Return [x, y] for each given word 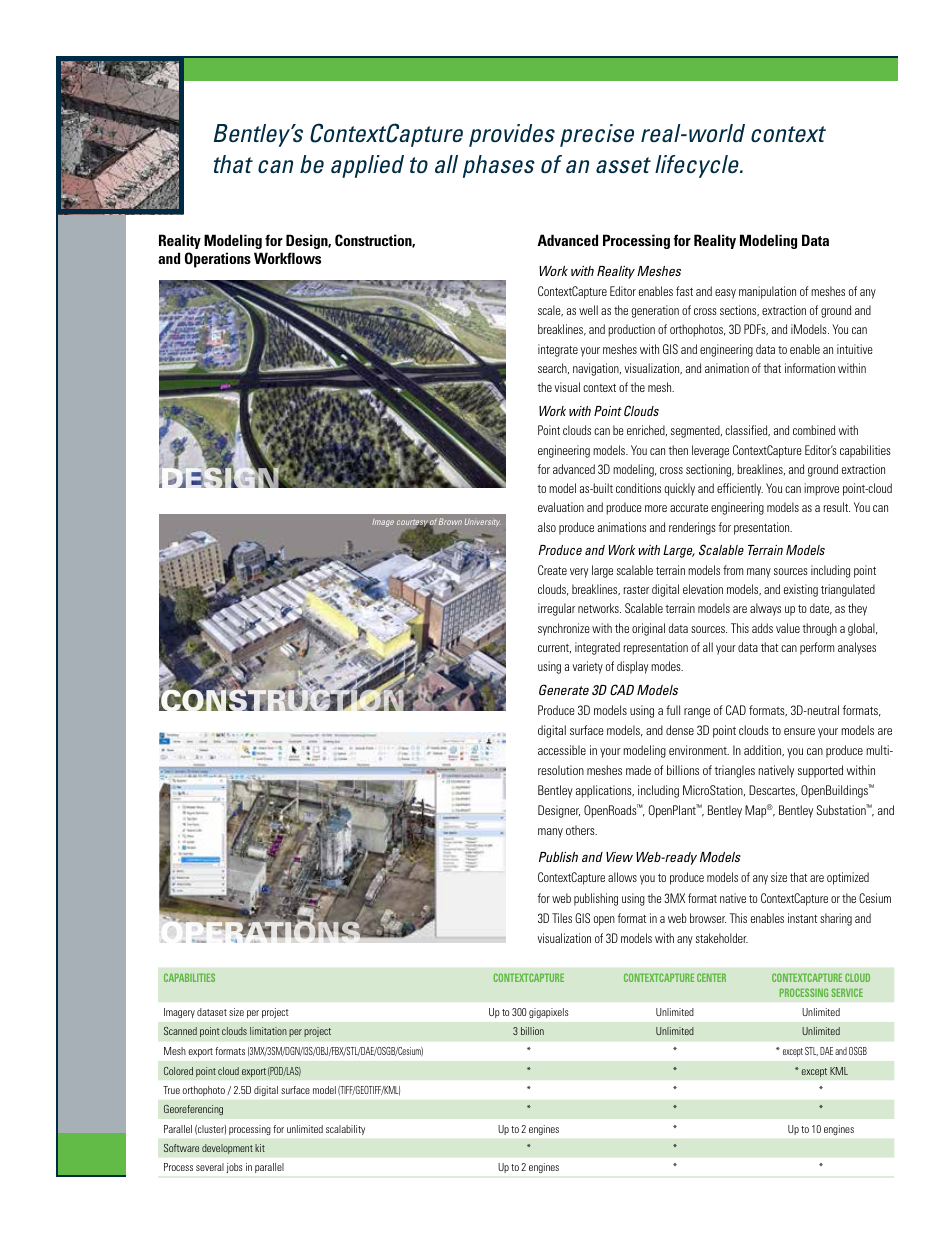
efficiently [740, 489]
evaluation [561, 507]
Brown [450, 521]
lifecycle [698, 166]
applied [367, 166]
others [581, 830]
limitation [268, 1031]
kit [260, 1148]
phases [499, 166]
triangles [735, 771]
